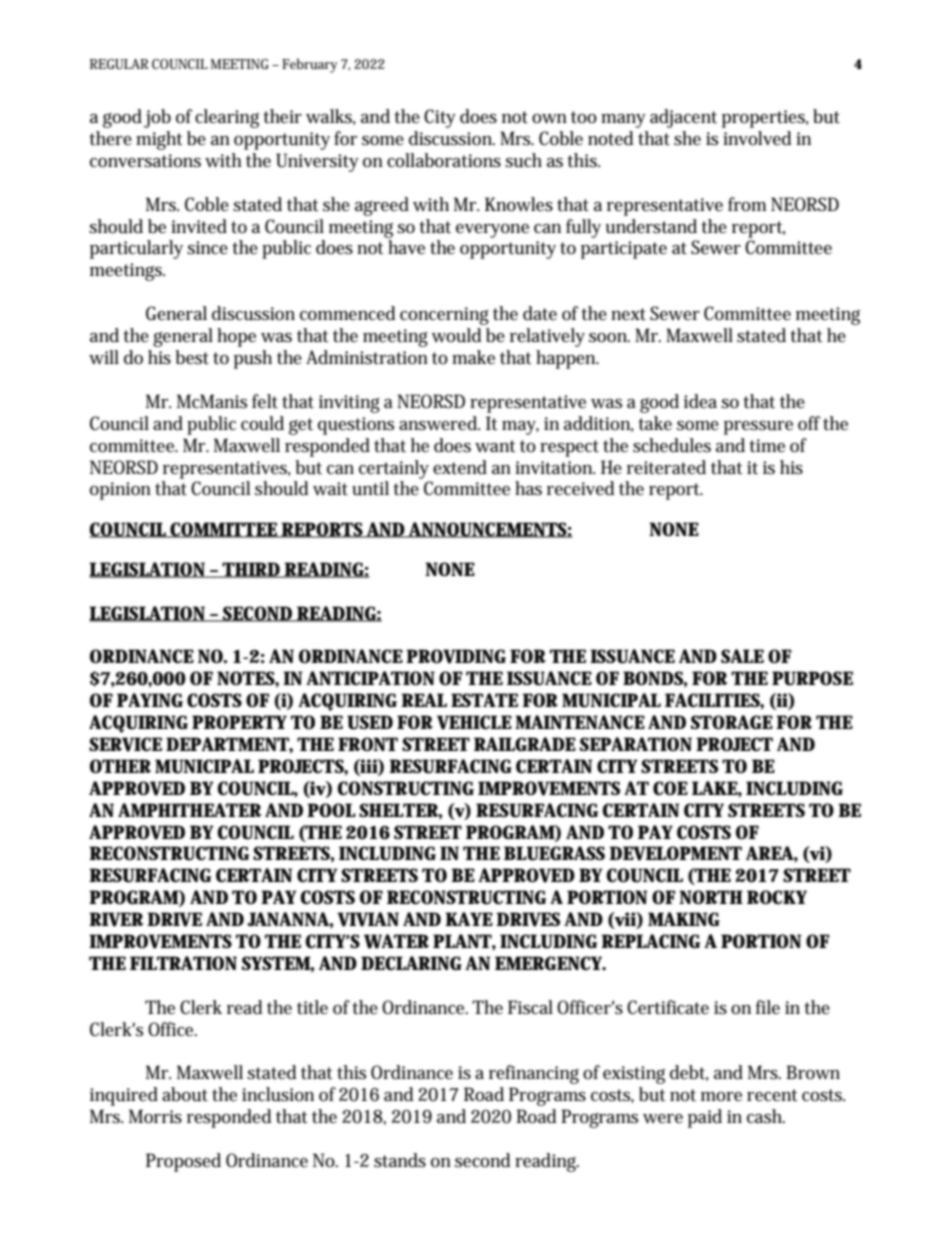 The height and width of the image is (1233, 952). Describe the element at coordinates (474, 722) in the image. I see `VEHICLE` at that location.
